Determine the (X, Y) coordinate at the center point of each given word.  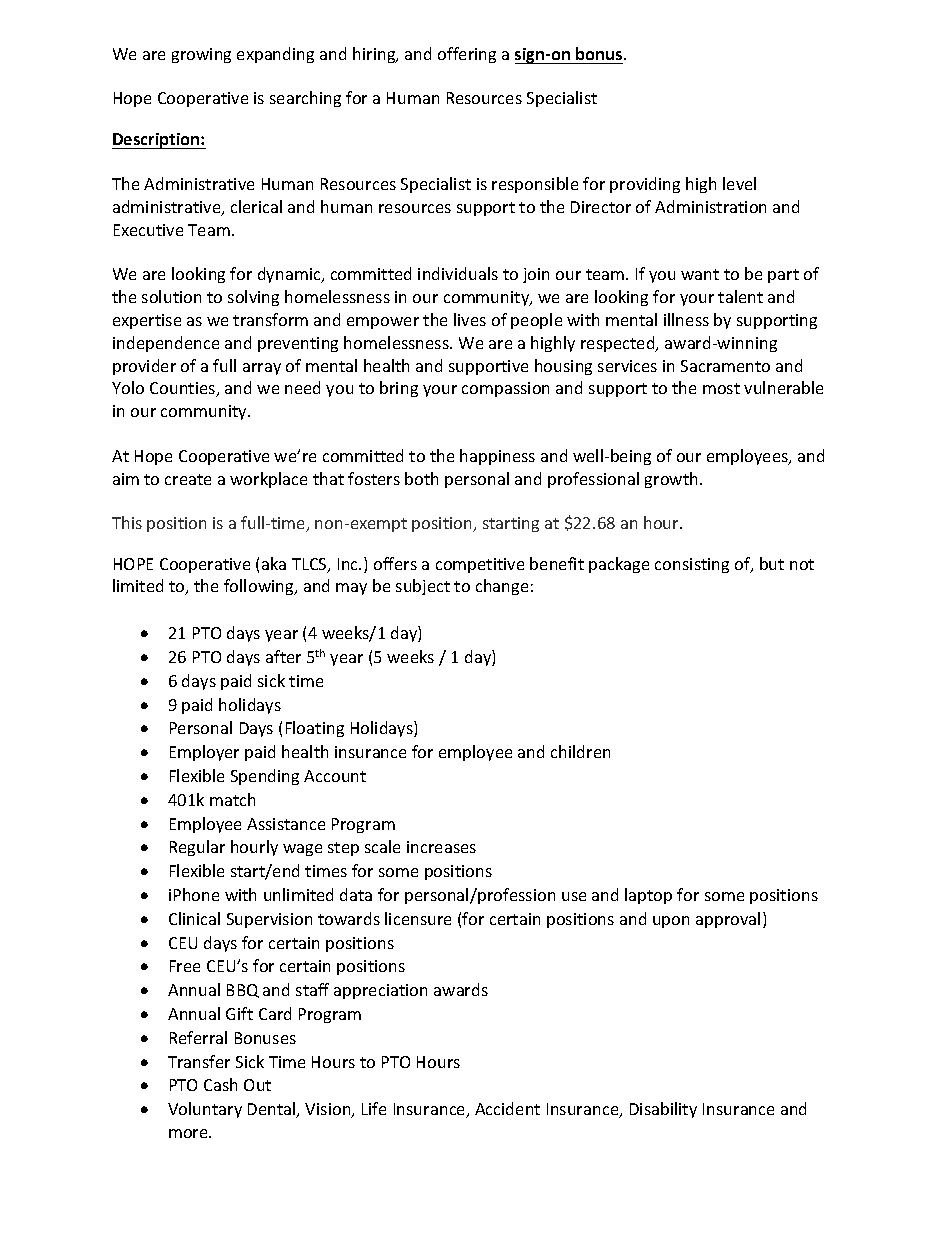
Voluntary (205, 1110)
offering (467, 55)
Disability (663, 1110)
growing (201, 55)
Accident (507, 1108)
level (739, 183)
